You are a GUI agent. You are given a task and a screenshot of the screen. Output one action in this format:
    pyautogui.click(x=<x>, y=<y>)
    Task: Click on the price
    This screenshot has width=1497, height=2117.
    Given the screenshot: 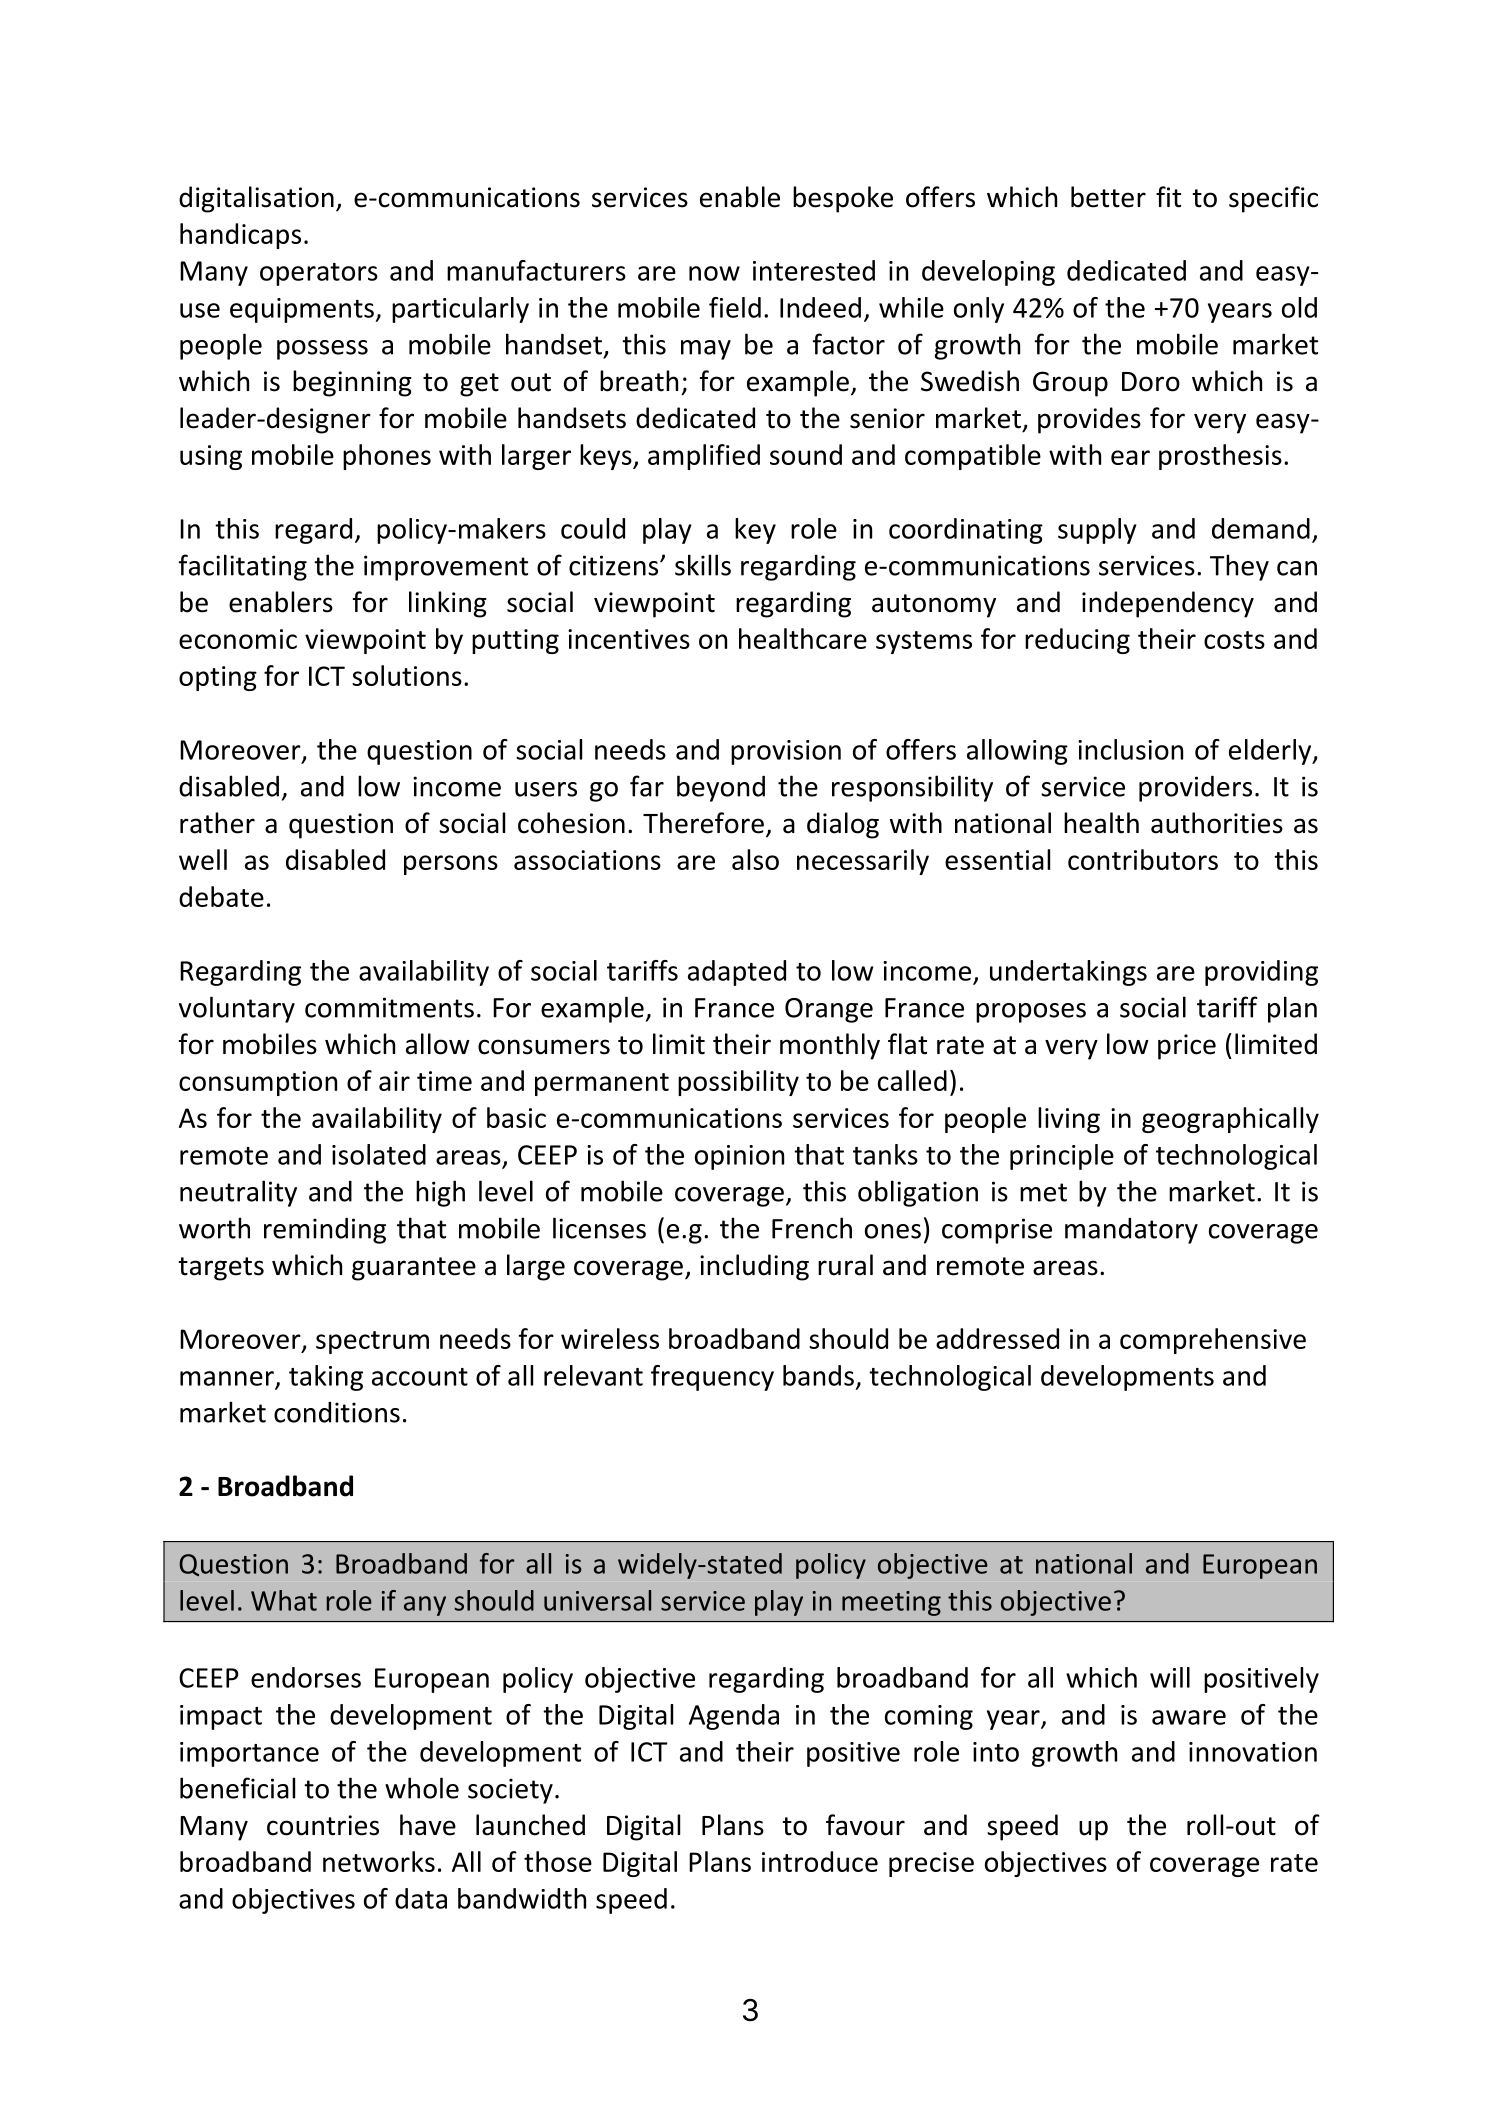 What is the action you would take?
    pyautogui.click(x=1187, y=1047)
